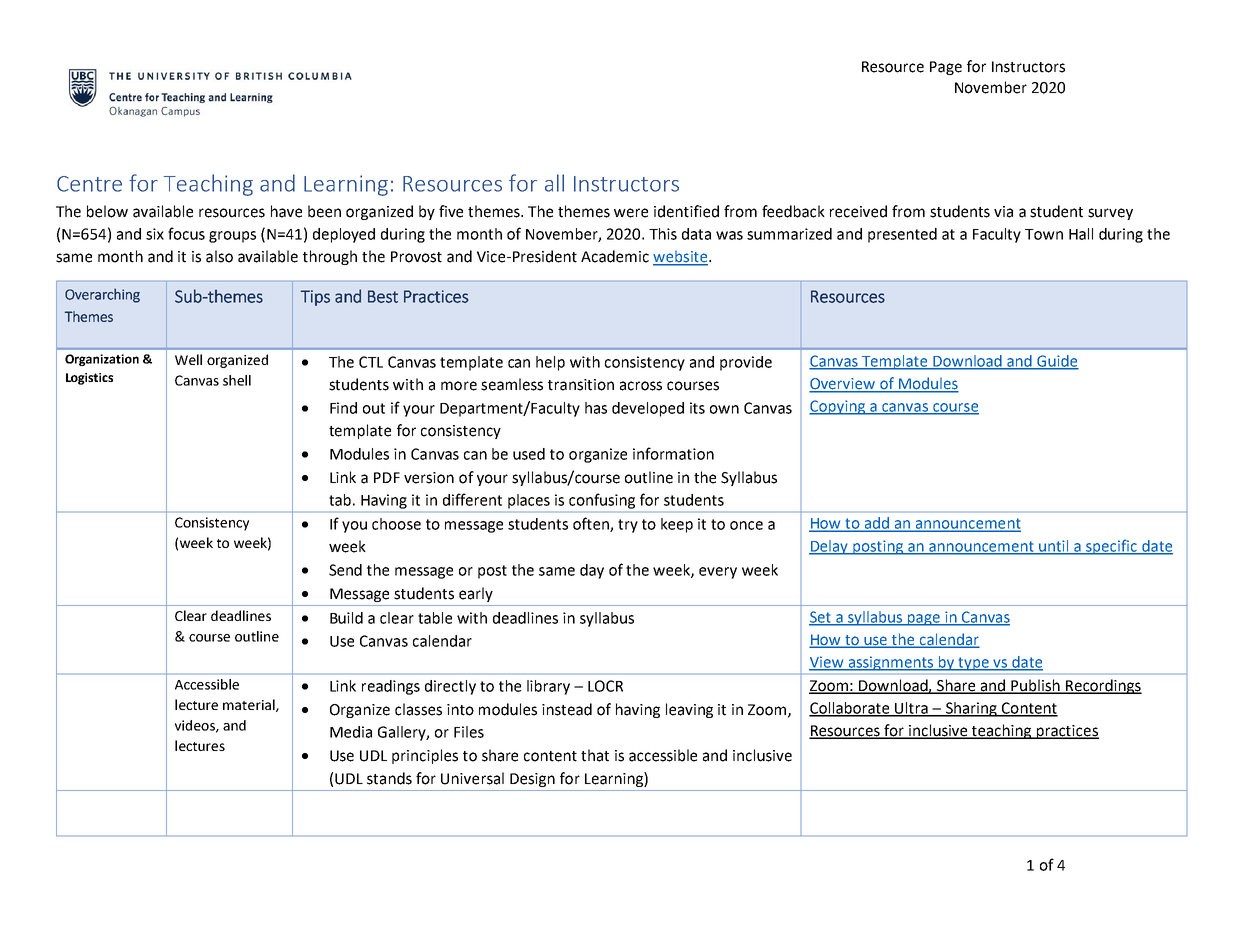 The height and width of the page is (952, 1233). What do you see at coordinates (286, 211) in the page?
I see `have` at bounding box center [286, 211].
